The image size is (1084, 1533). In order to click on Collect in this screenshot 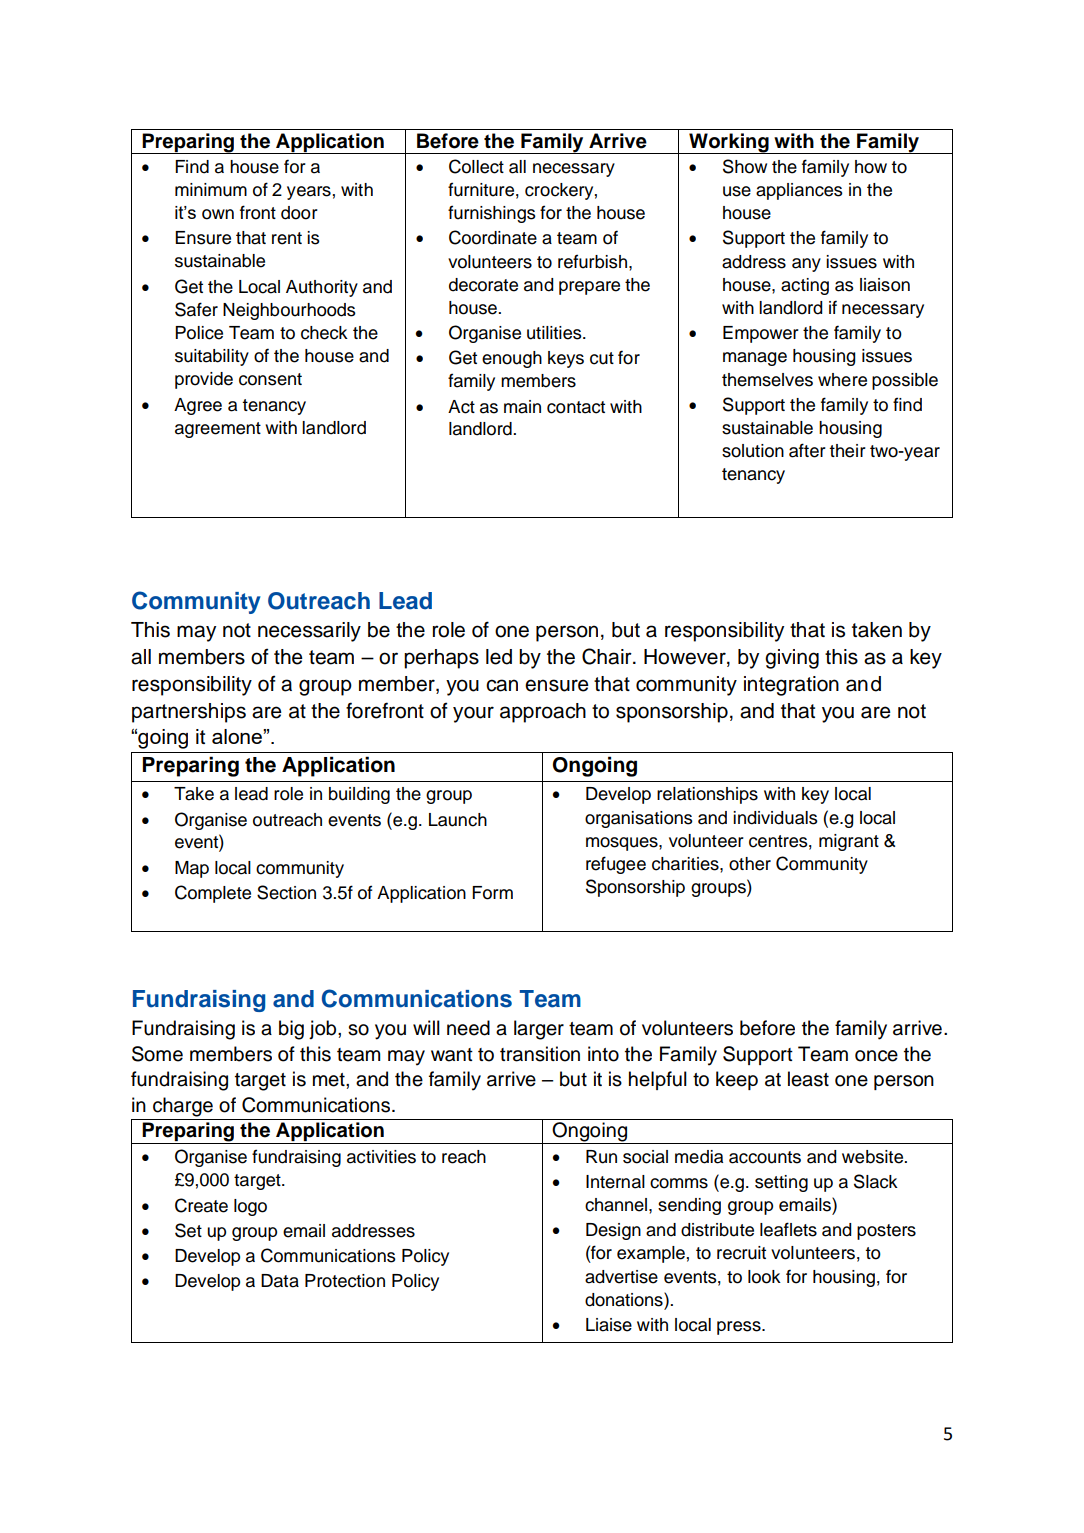, I will do `click(476, 166)`.
